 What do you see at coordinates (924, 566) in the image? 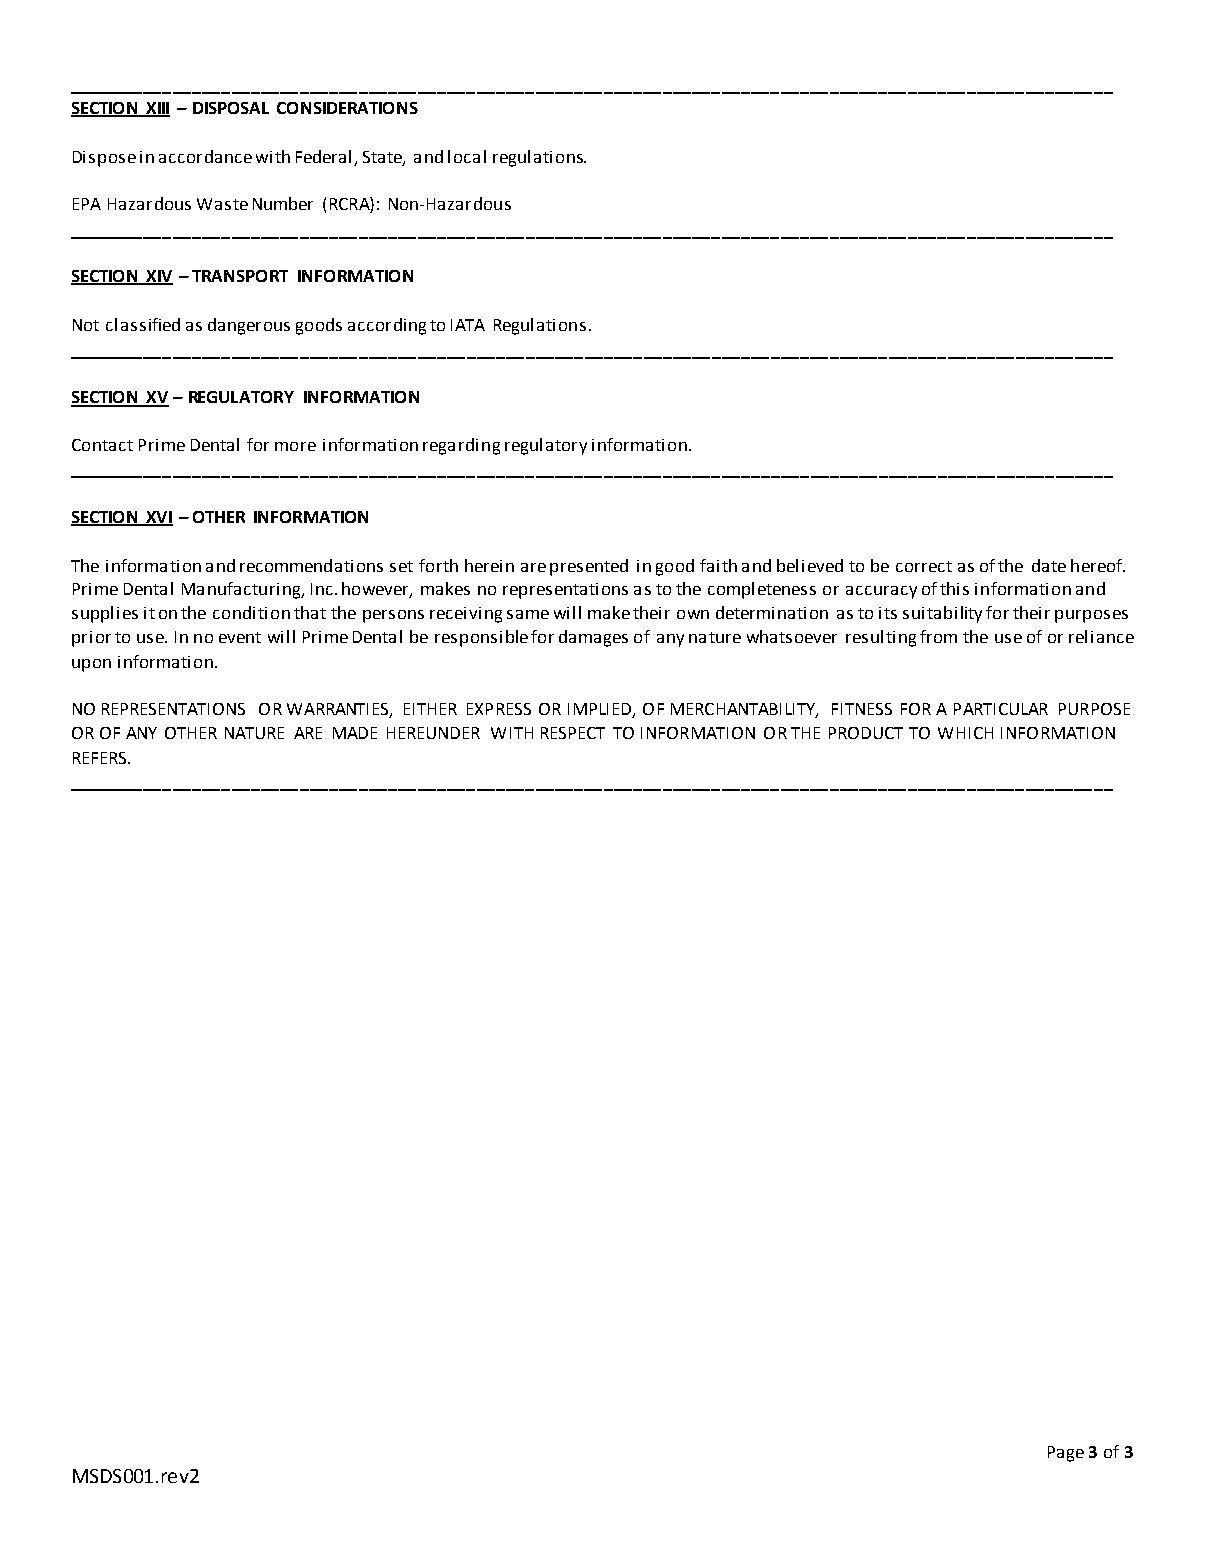
I see `correct` at bounding box center [924, 566].
